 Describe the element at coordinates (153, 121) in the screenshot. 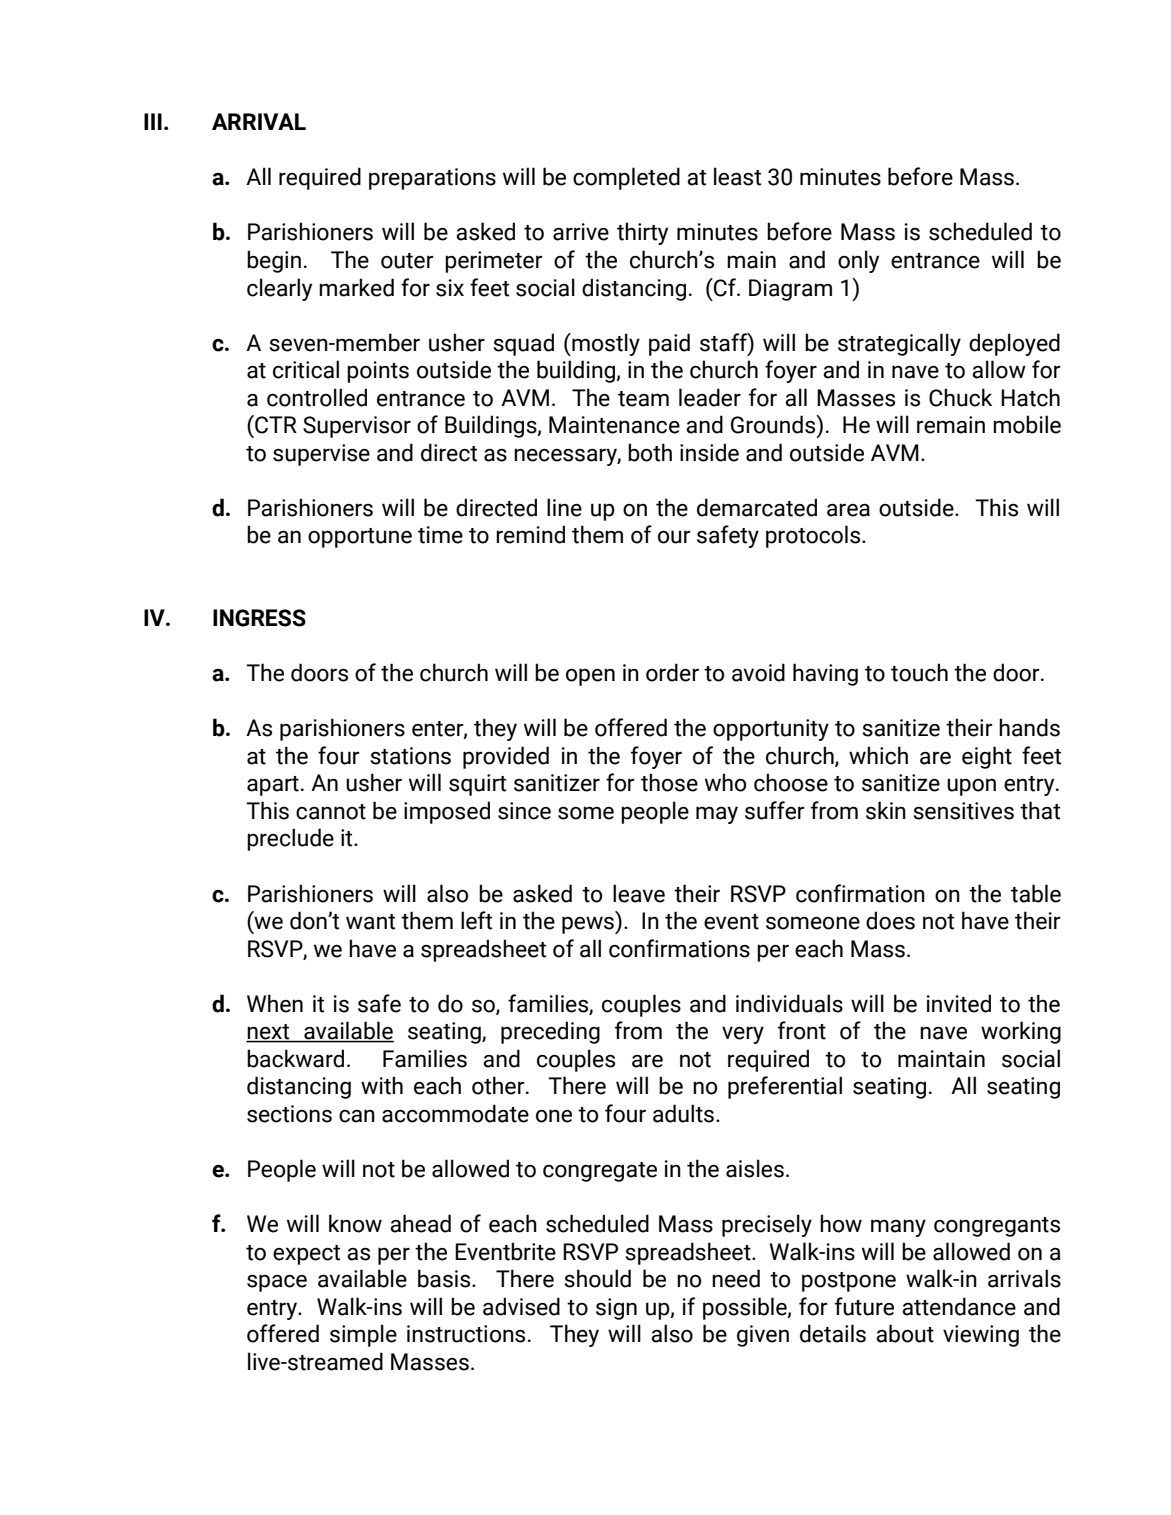

I see `III` at that location.
